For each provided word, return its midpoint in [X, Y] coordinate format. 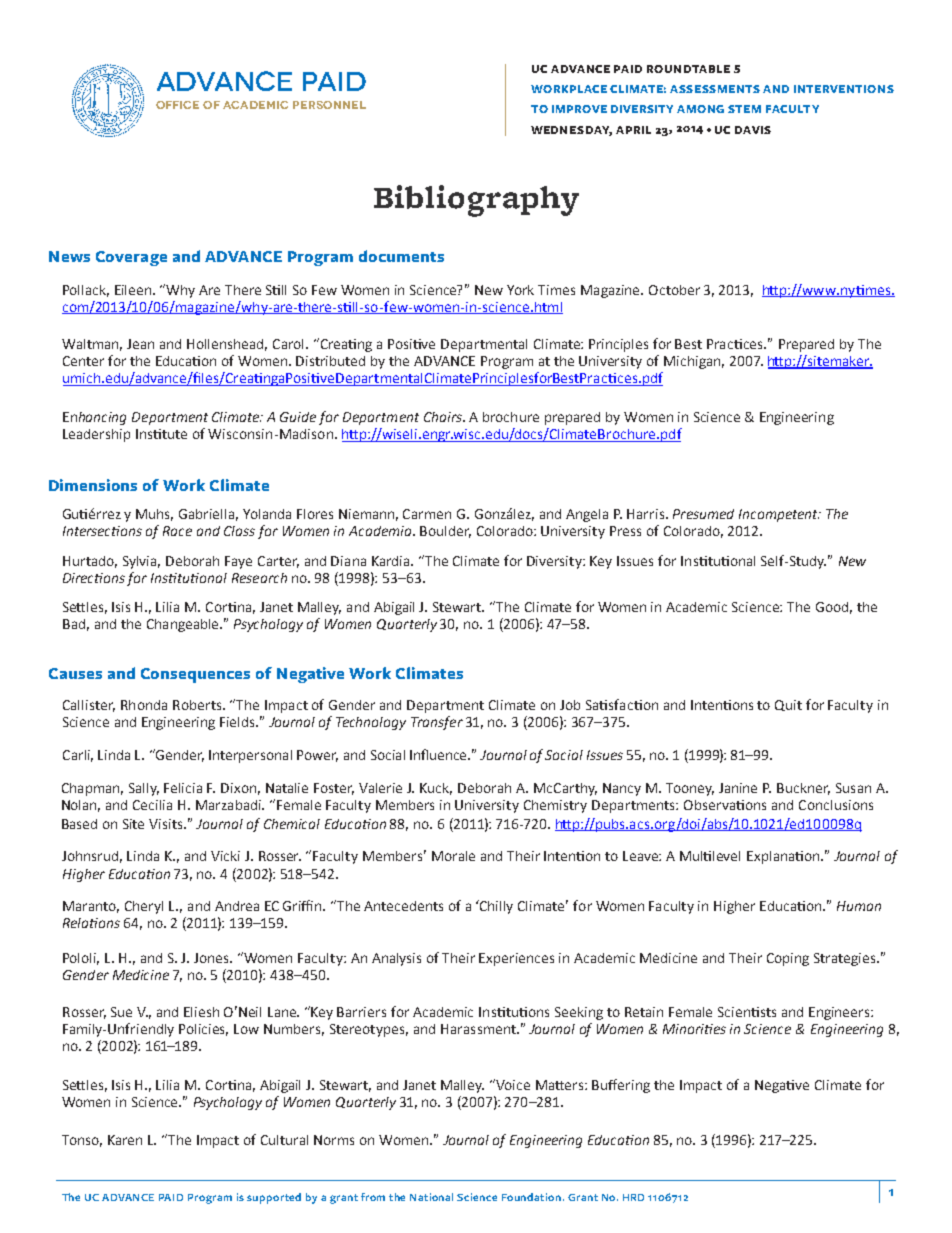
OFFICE [177, 105]
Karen [125, 1140]
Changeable [184, 625]
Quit [788, 705]
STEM [744, 109]
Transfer [437, 723]
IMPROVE [579, 109]
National [431, 1197]
